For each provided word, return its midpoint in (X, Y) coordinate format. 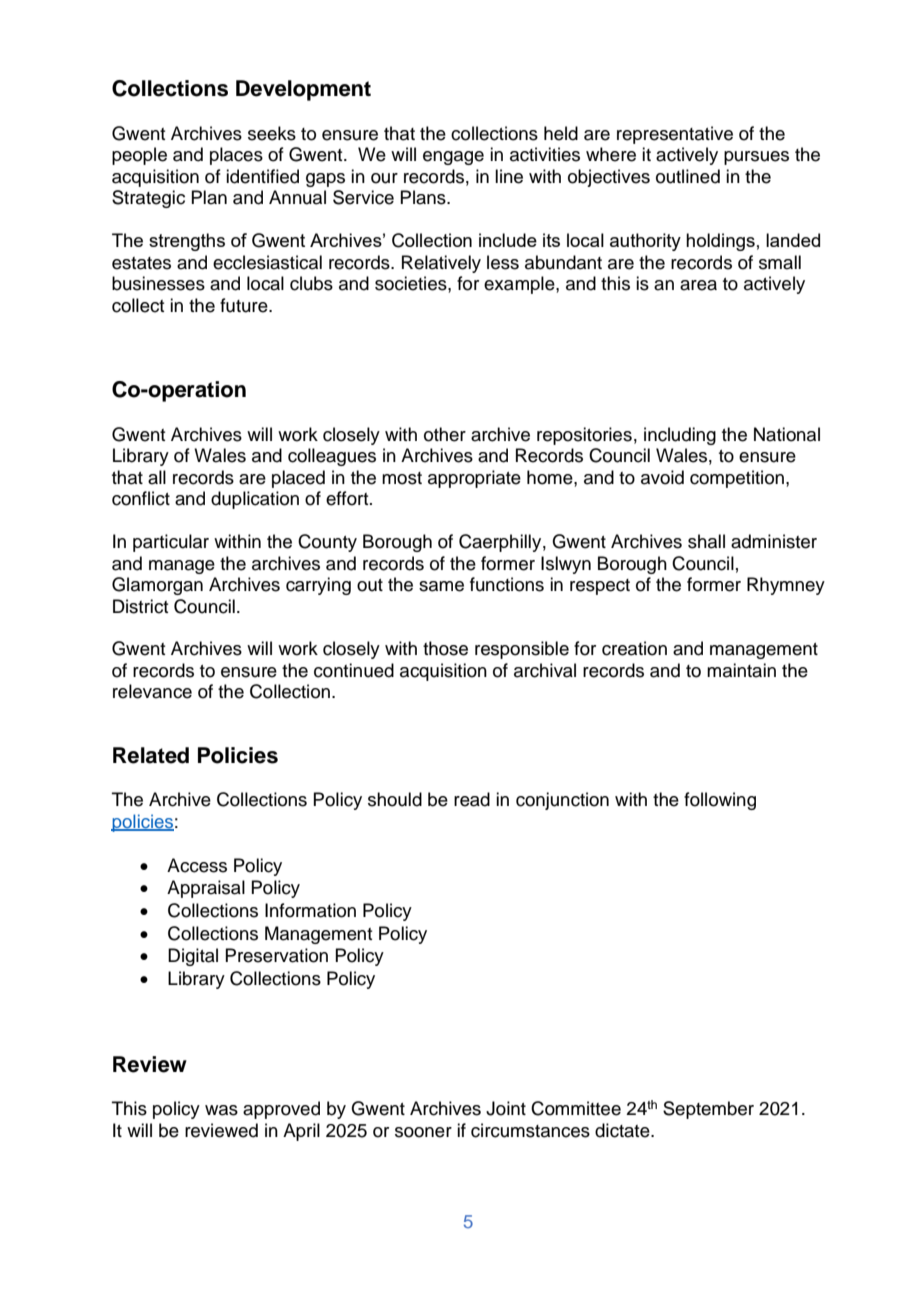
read (472, 799)
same (441, 586)
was (221, 1110)
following (720, 801)
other (445, 434)
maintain (741, 670)
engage (453, 158)
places (236, 156)
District (140, 606)
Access (197, 865)
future (245, 305)
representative (675, 135)
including (680, 436)
